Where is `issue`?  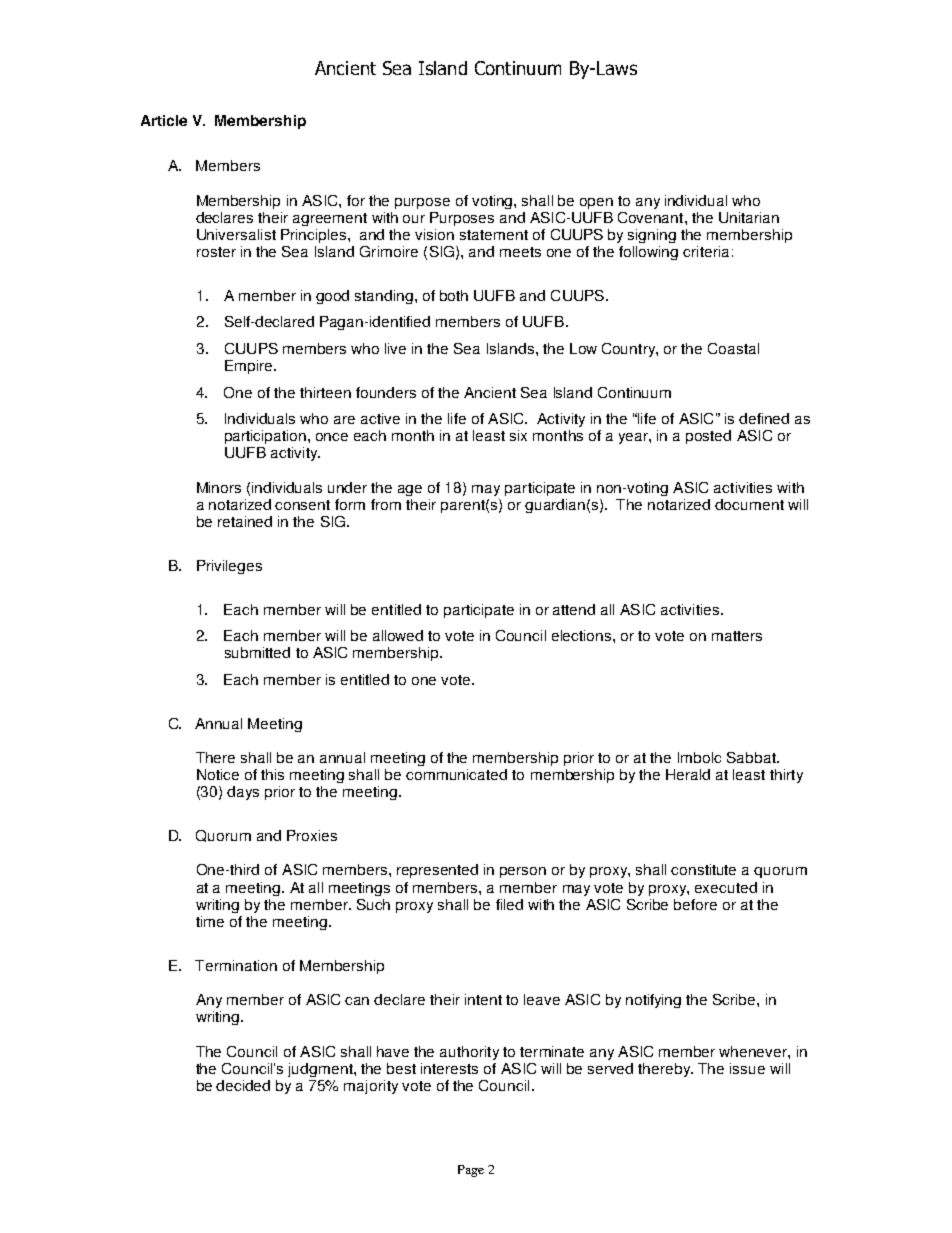 issue is located at coordinates (747, 1068).
